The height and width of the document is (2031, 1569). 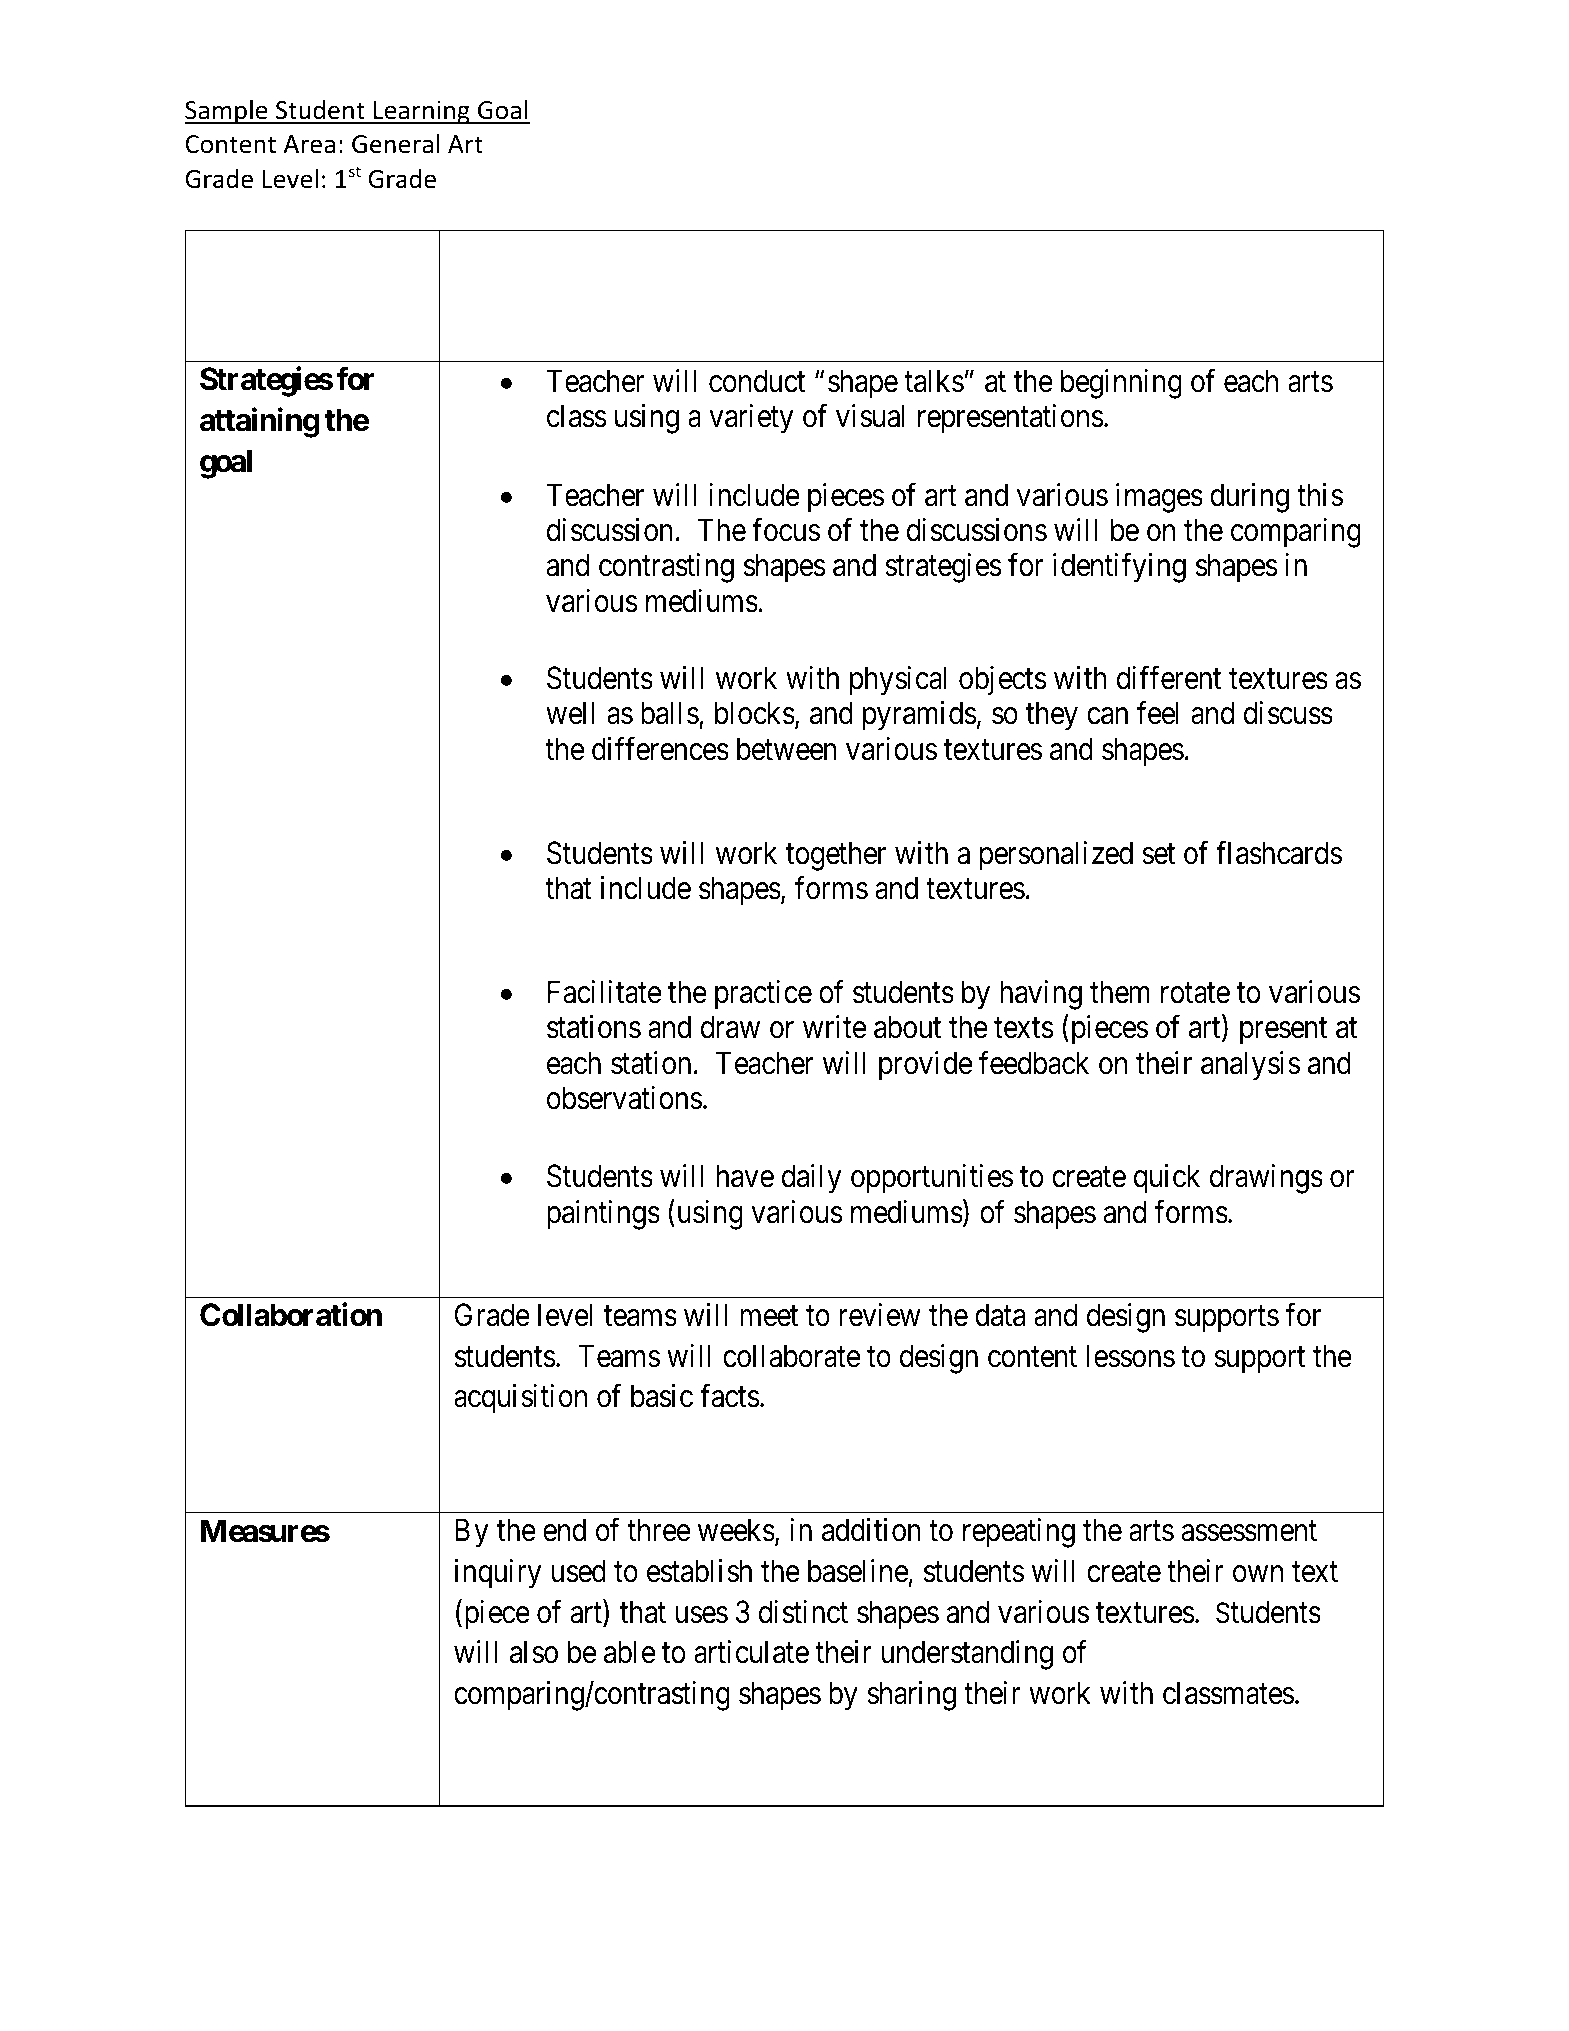 I want to click on Facilitate, so click(x=604, y=992).
